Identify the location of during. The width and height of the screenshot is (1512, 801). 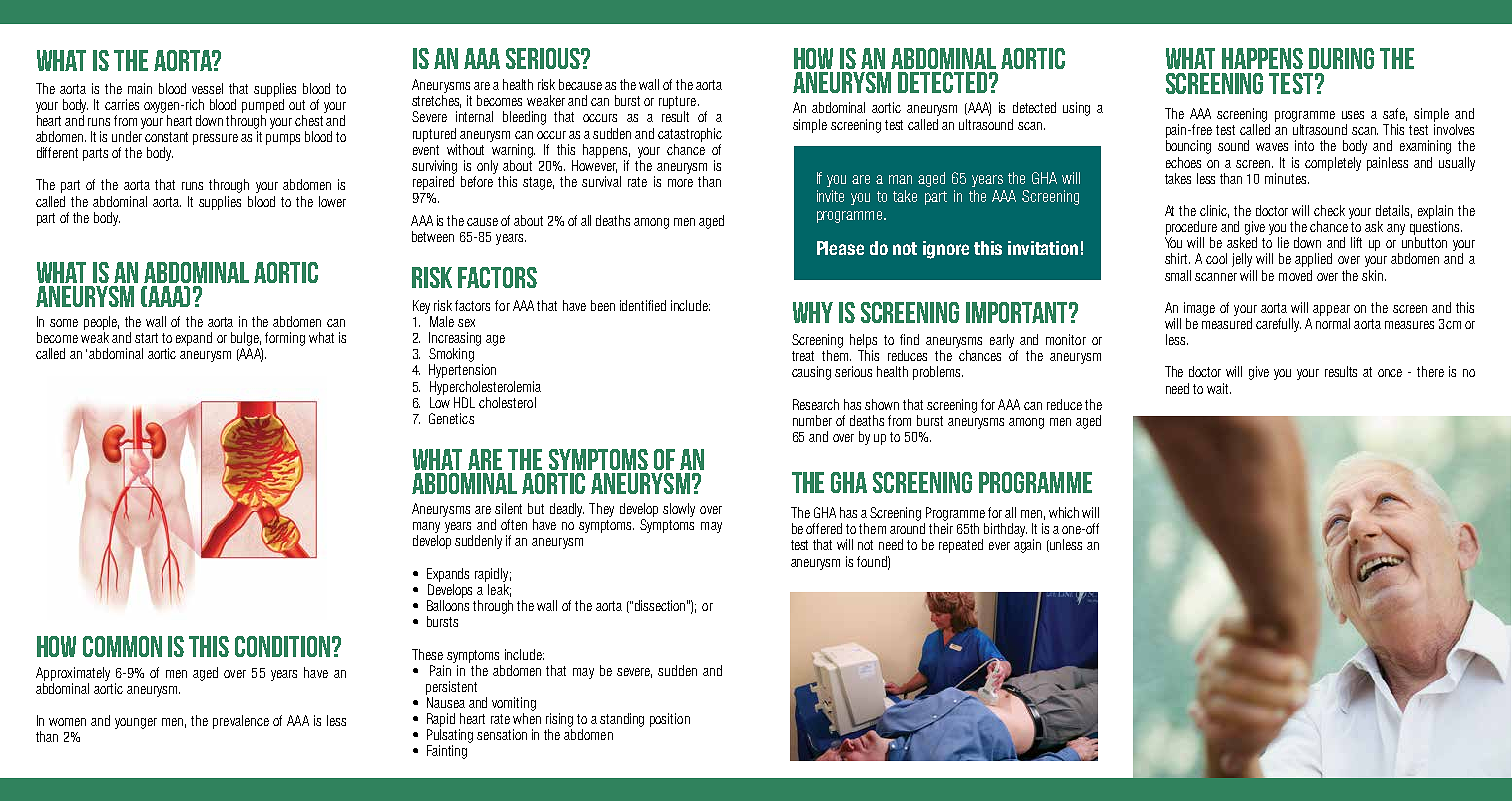
(1341, 58).
